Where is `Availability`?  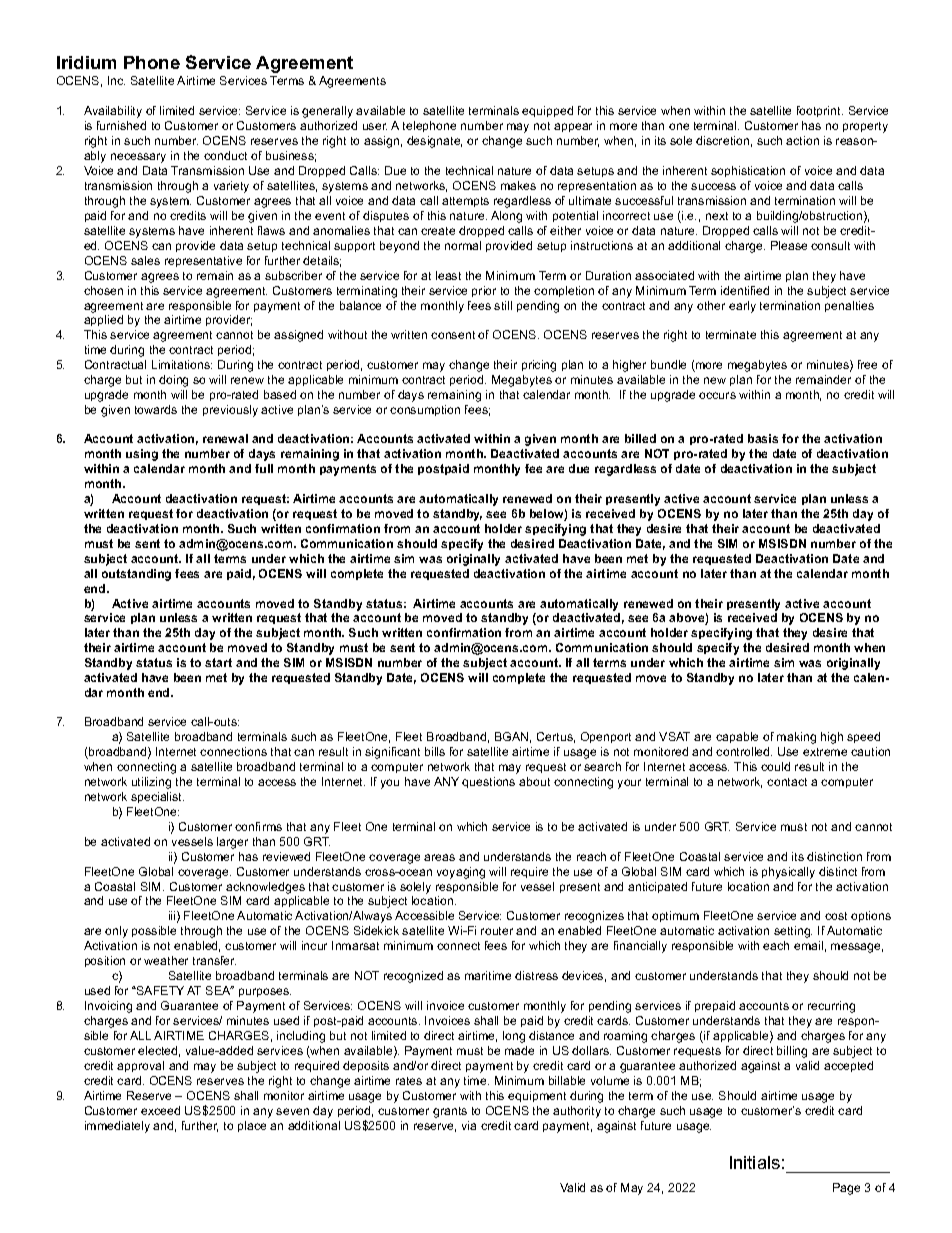 Availability is located at coordinates (113, 112).
